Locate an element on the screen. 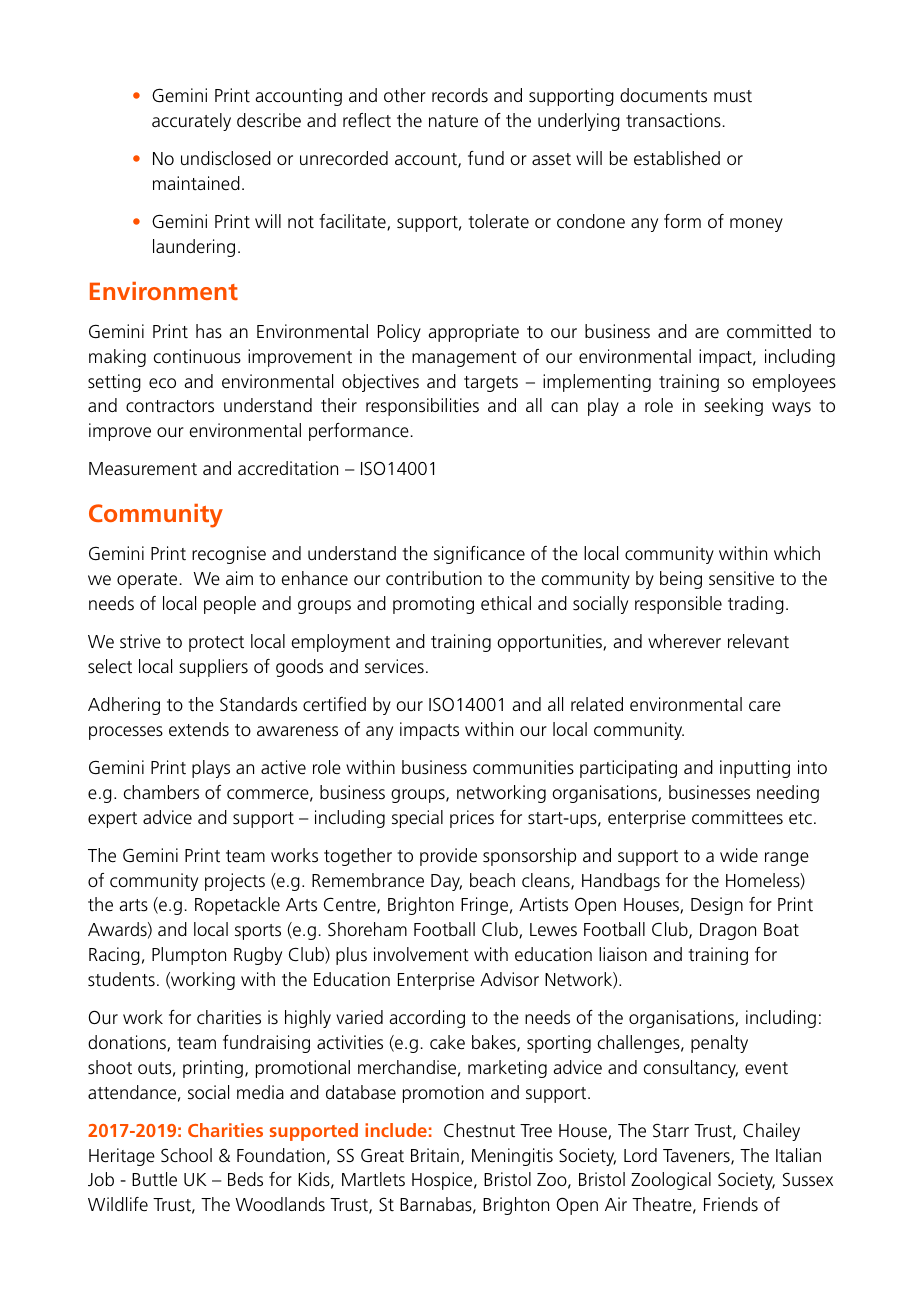 The height and width of the screenshot is (1308, 924). projects is located at coordinates (235, 882).
